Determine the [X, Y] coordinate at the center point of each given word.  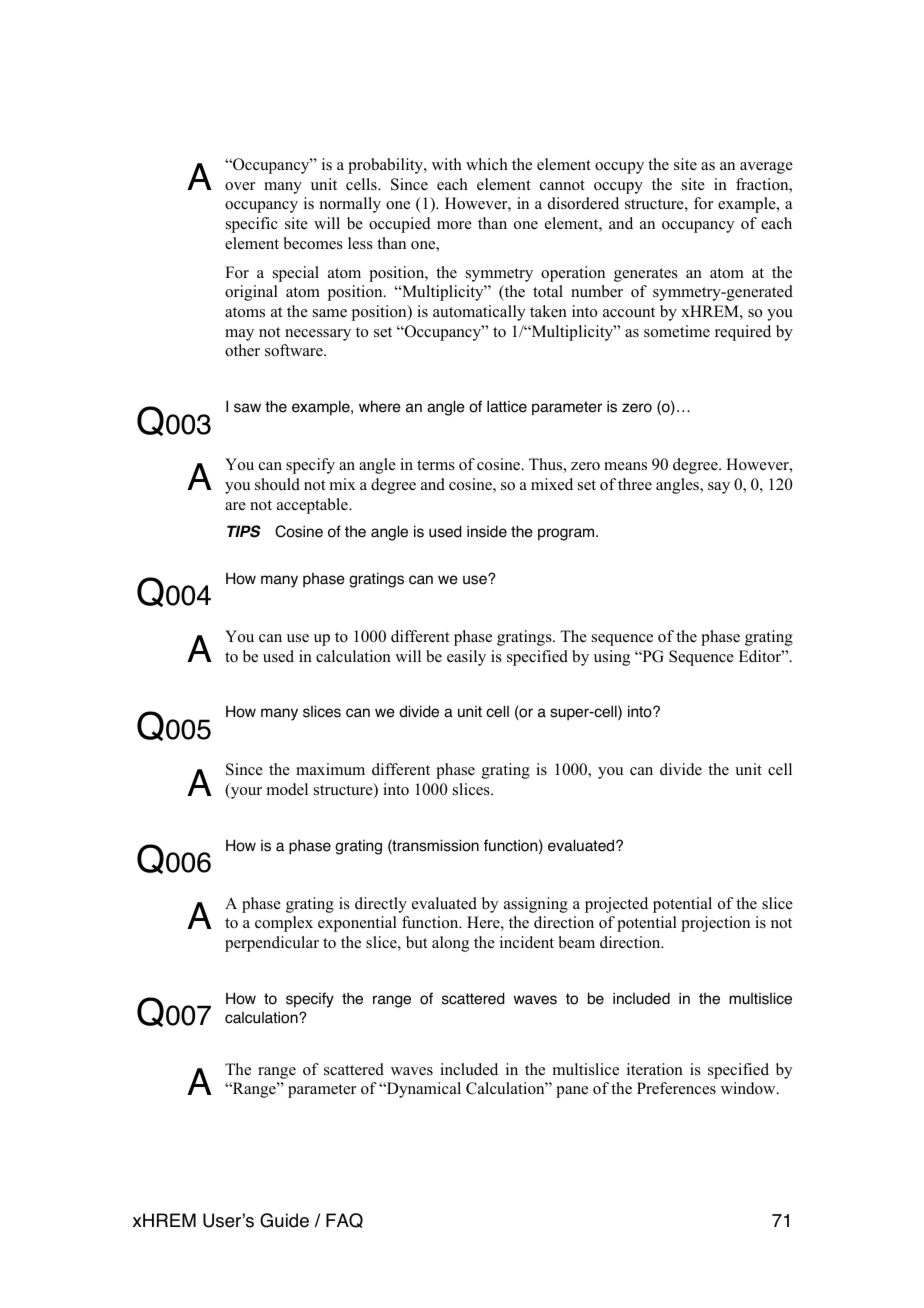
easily [466, 658]
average [766, 168]
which [487, 164]
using [612, 658]
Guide [284, 1220]
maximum [330, 769]
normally [350, 205]
